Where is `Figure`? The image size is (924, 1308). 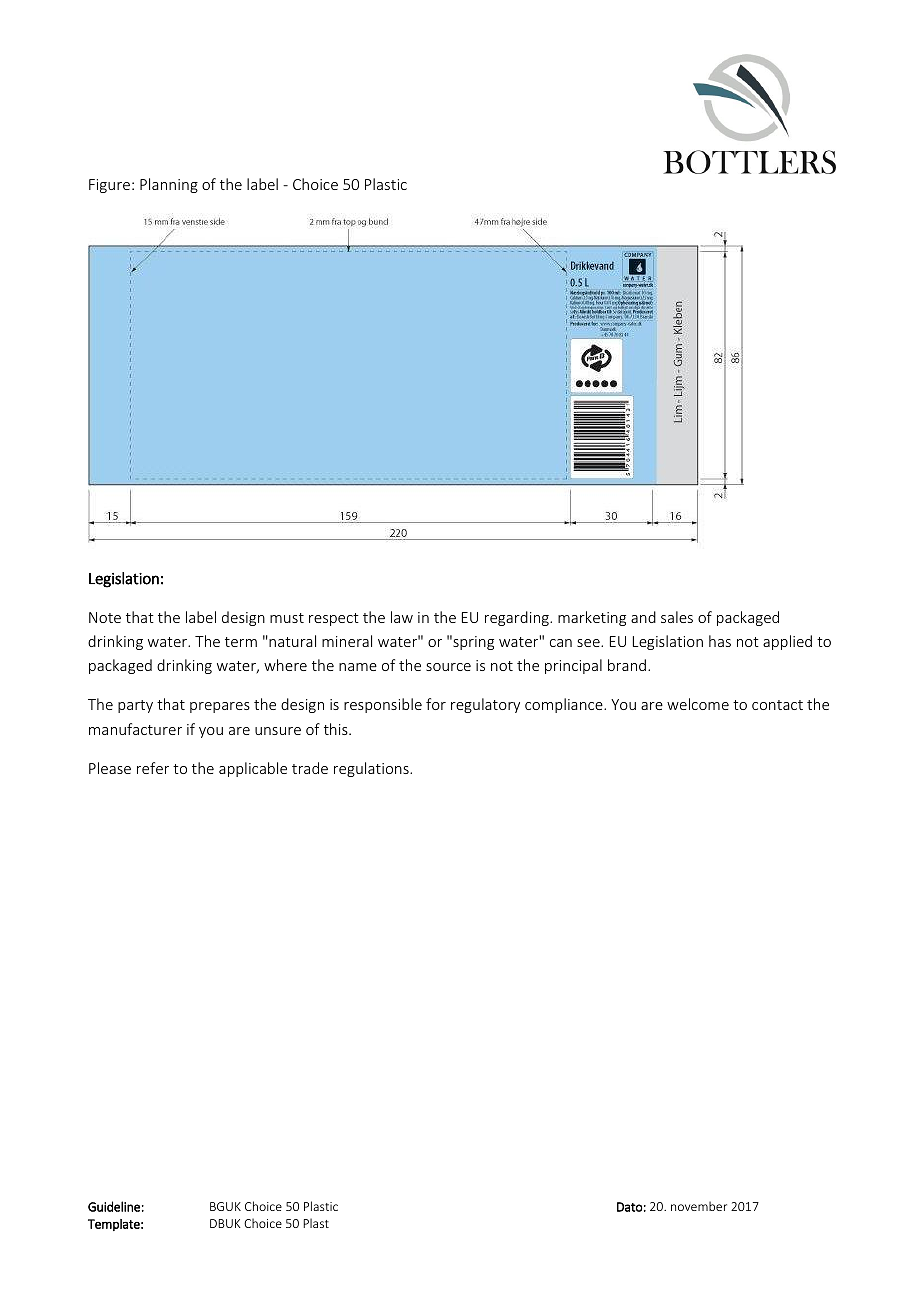
Figure is located at coordinates (109, 186).
